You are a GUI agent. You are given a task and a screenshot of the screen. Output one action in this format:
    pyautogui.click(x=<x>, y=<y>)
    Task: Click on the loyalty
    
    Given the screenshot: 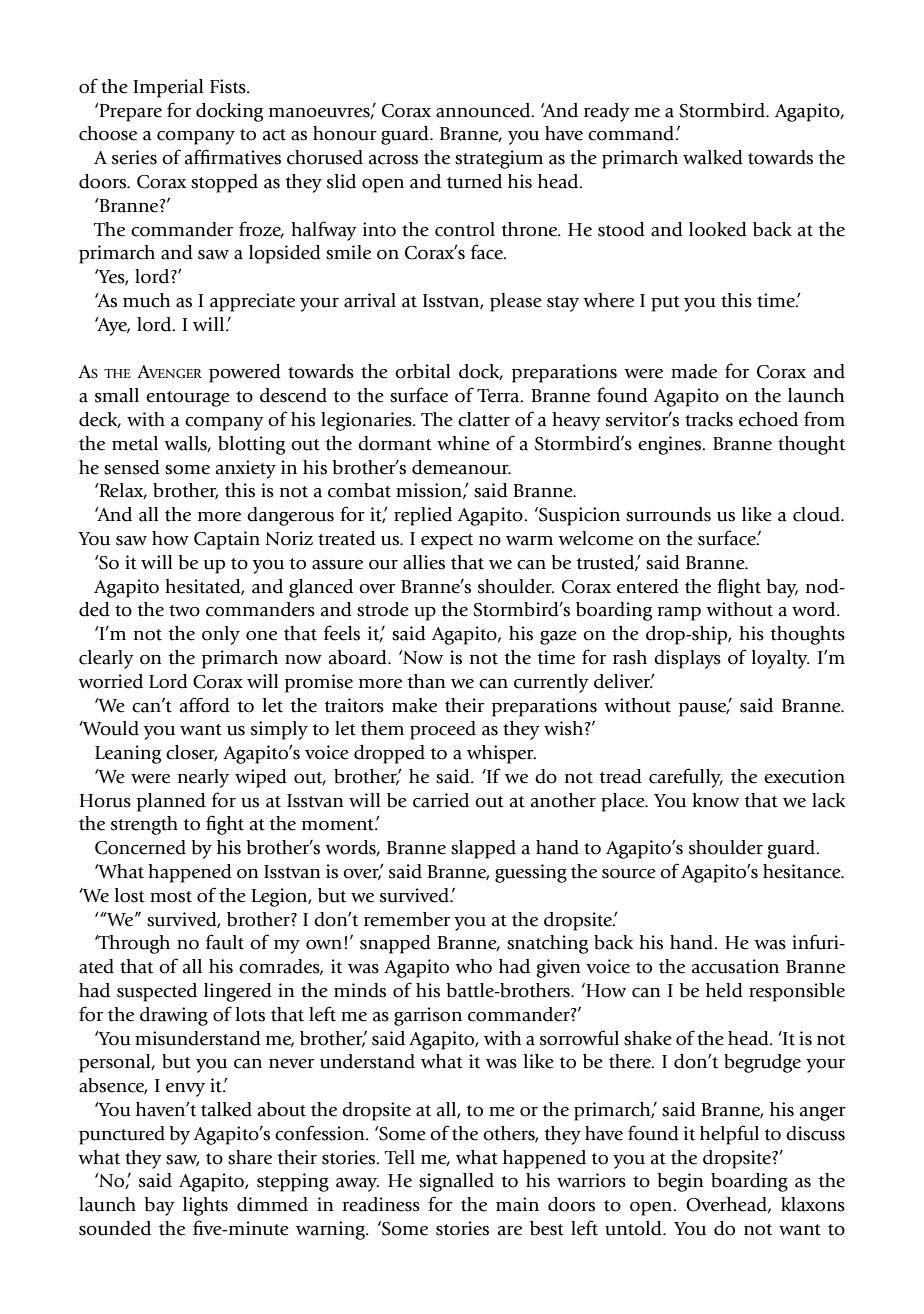 What is the action you would take?
    pyautogui.click(x=781, y=659)
